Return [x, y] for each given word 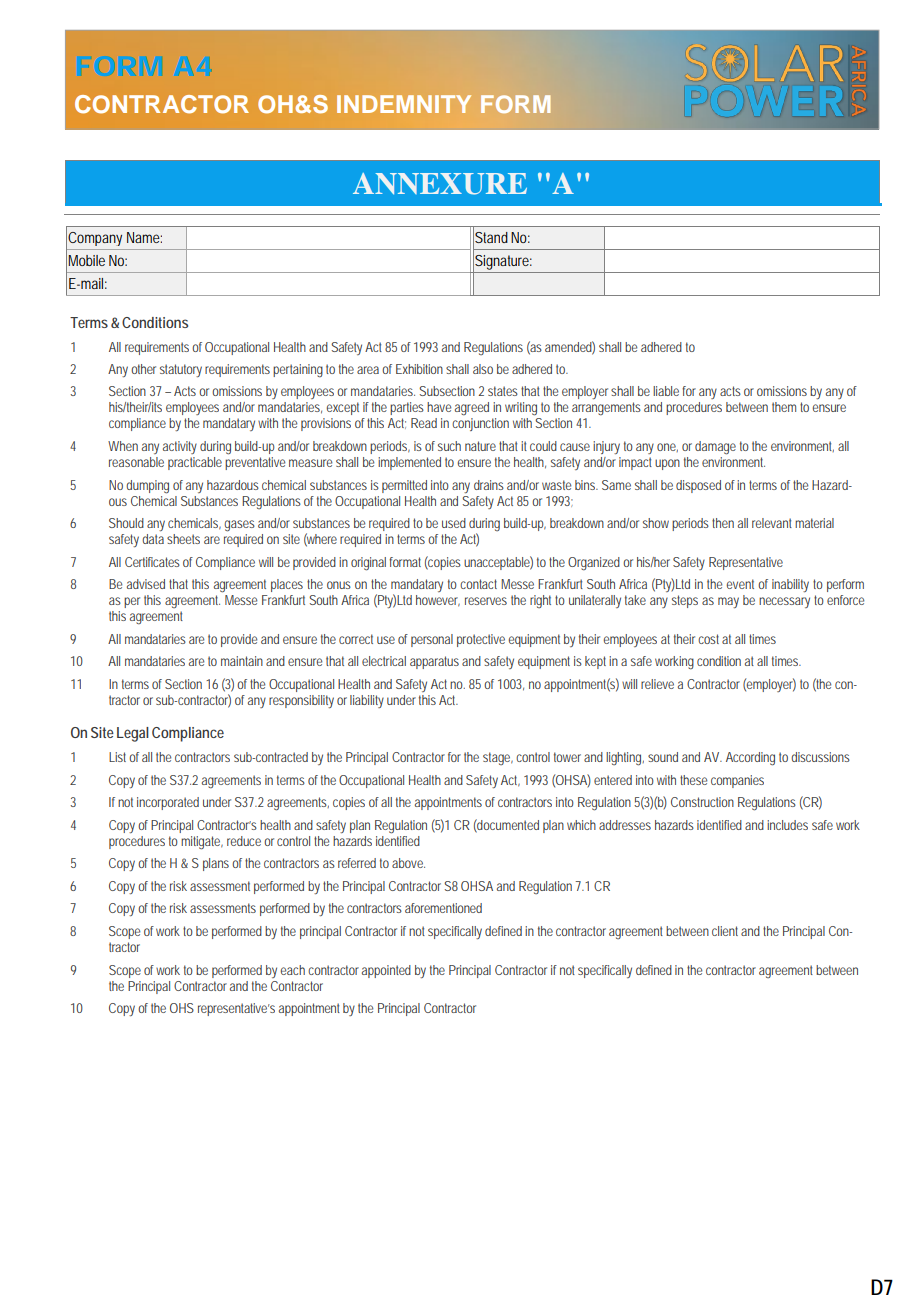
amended [570, 347]
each [293, 970]
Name [144, 237]
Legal [133, 734]
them [784, 407]
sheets [183, 539]
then [723, 523]
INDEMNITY [404, 104]
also [483, 369]
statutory [181, 370]
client [727, 931]
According [750, 759]
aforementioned [443, 908]
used [454, 523]
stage [498, 758]
